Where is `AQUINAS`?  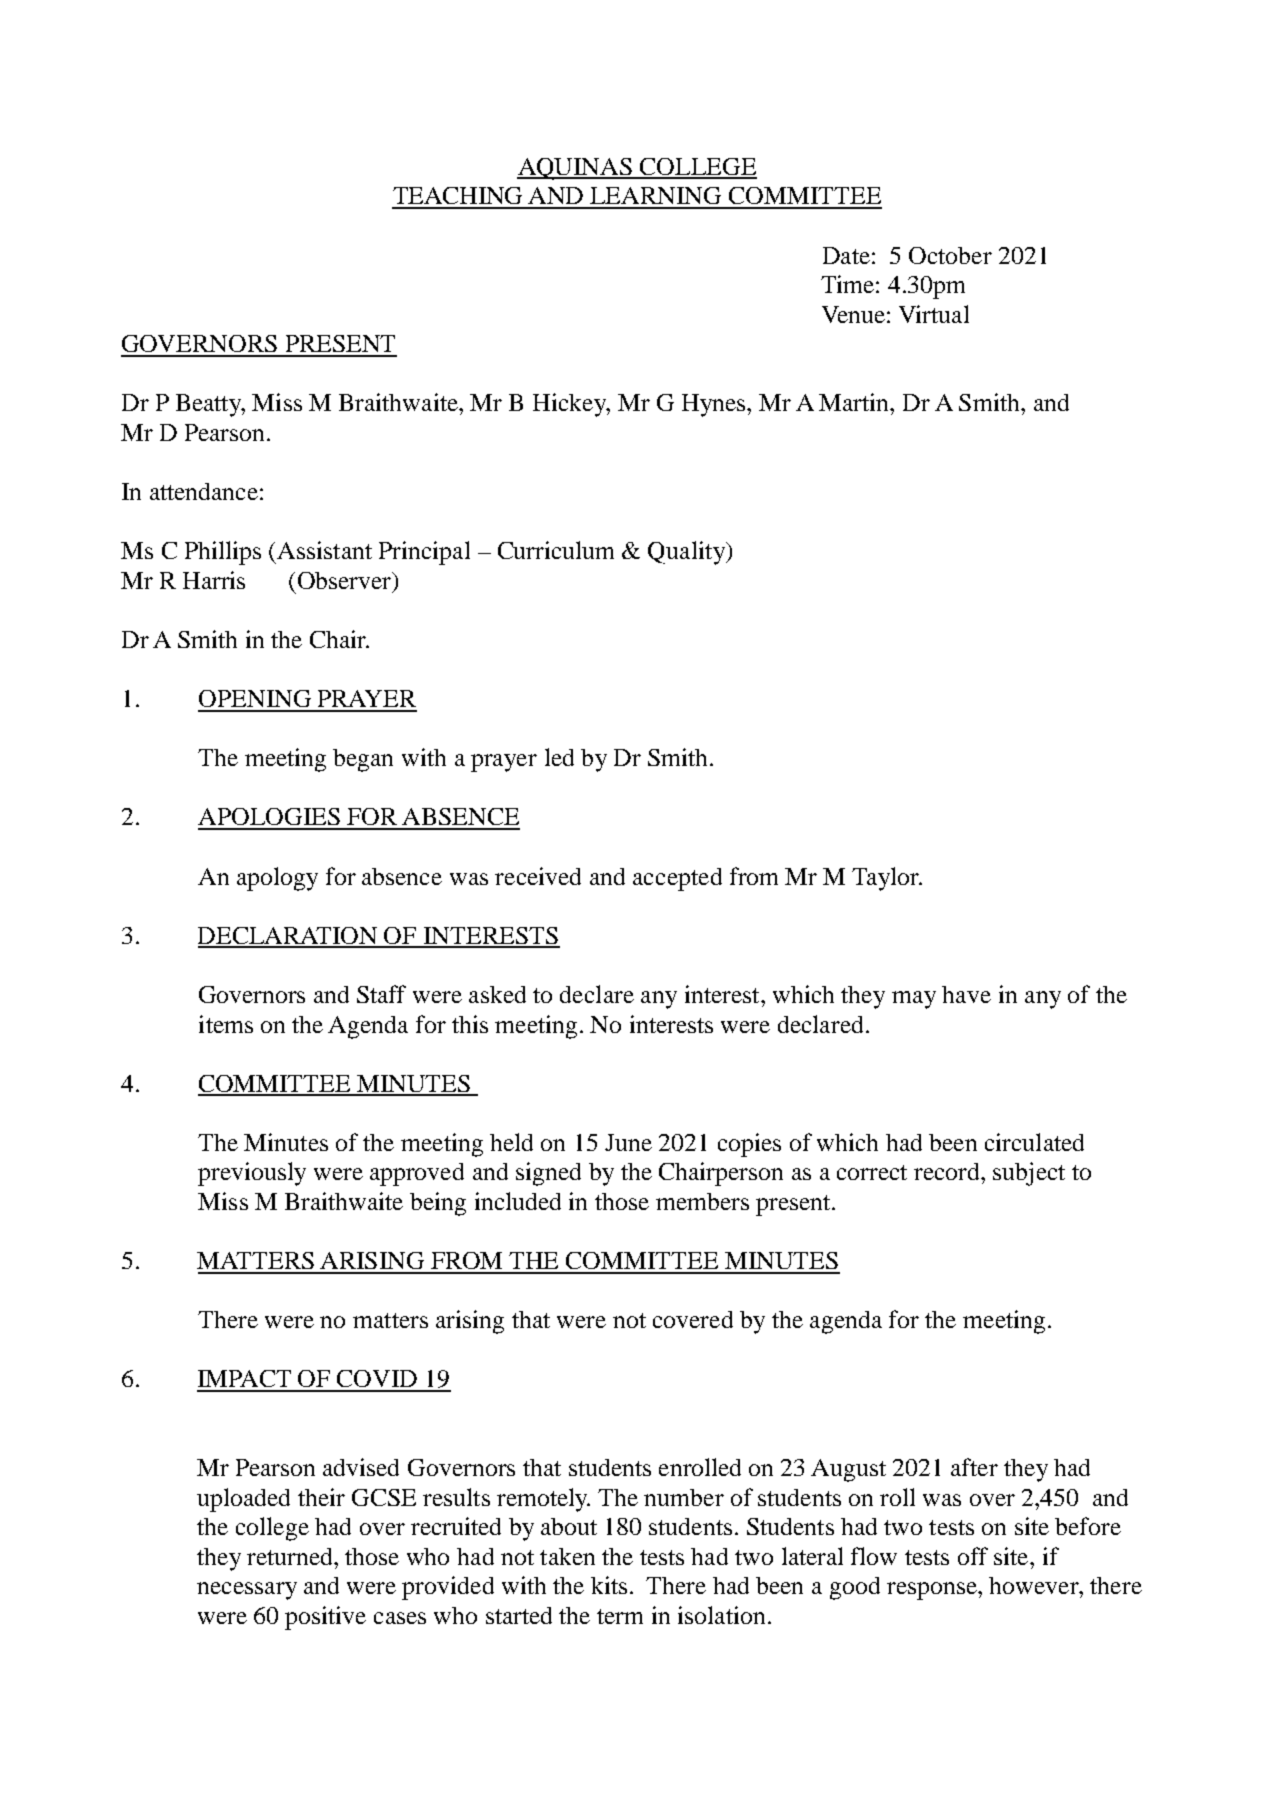
AQUINAS is located at coordinates (575, 169).
